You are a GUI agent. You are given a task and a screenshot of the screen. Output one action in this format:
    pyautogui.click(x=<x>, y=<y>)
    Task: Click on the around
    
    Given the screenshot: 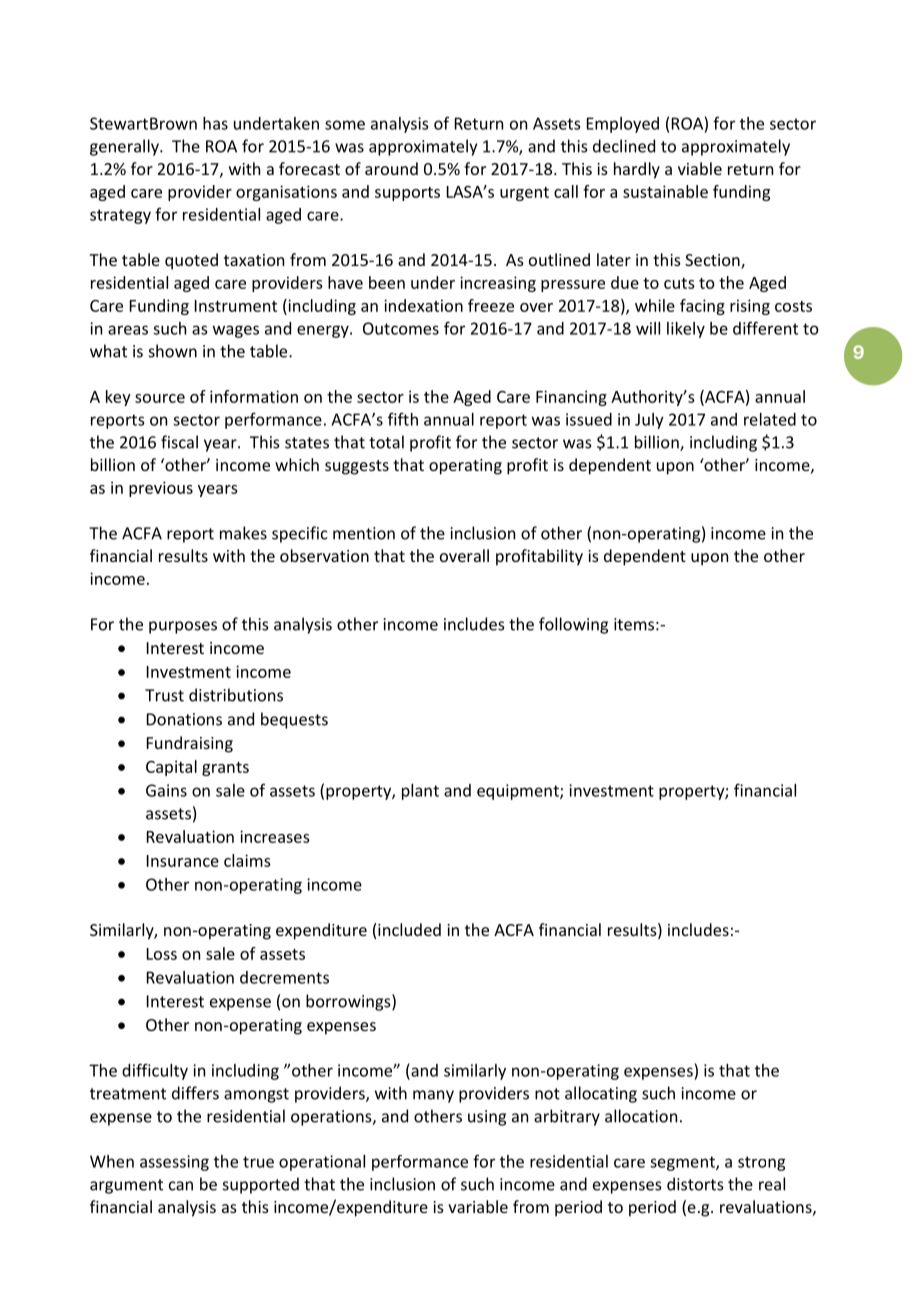 What is the action you would take?
    pyautogui.click(x=391, y=168)
